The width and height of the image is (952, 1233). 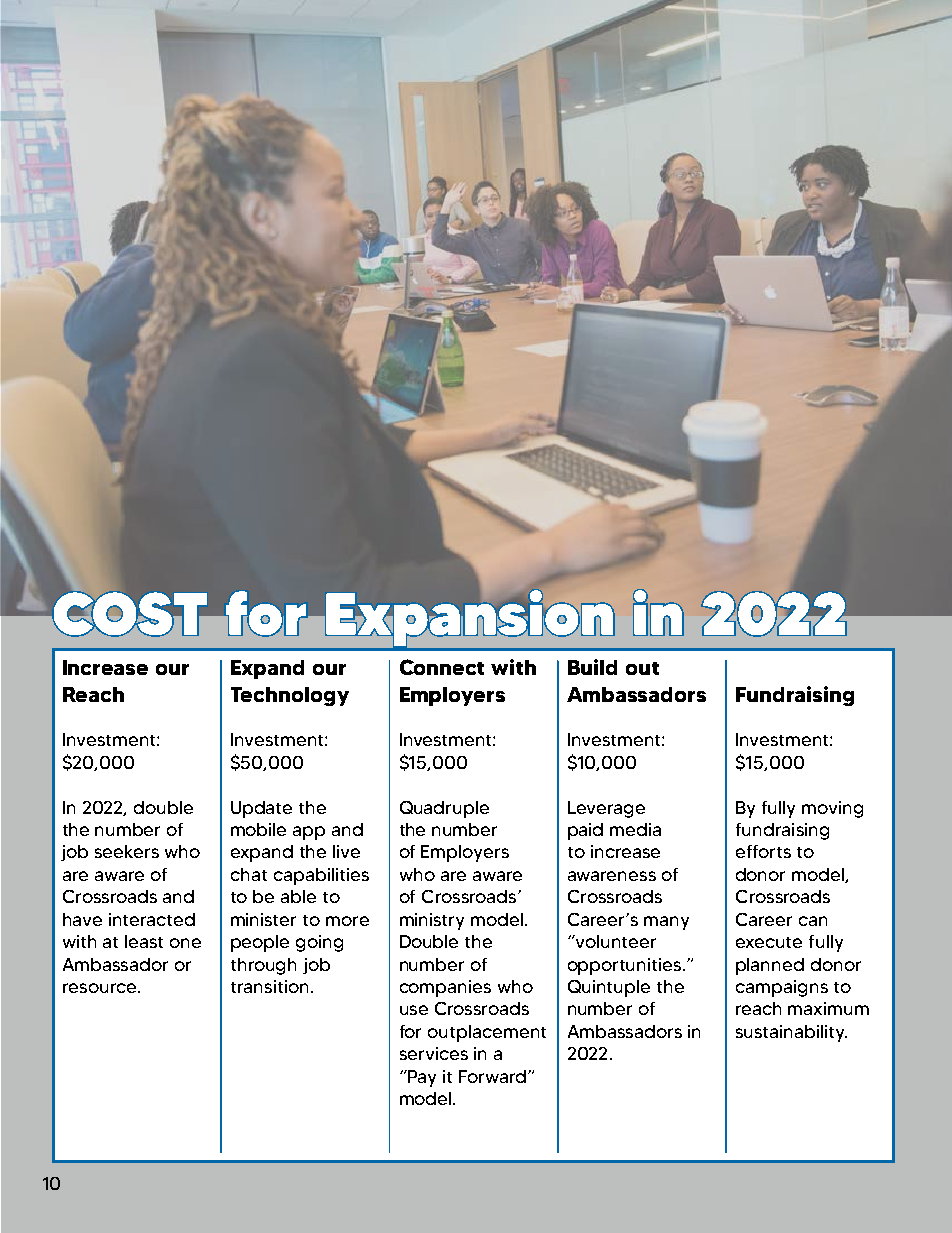 I want to click on Quadruple, so click(x=444, y=809).
